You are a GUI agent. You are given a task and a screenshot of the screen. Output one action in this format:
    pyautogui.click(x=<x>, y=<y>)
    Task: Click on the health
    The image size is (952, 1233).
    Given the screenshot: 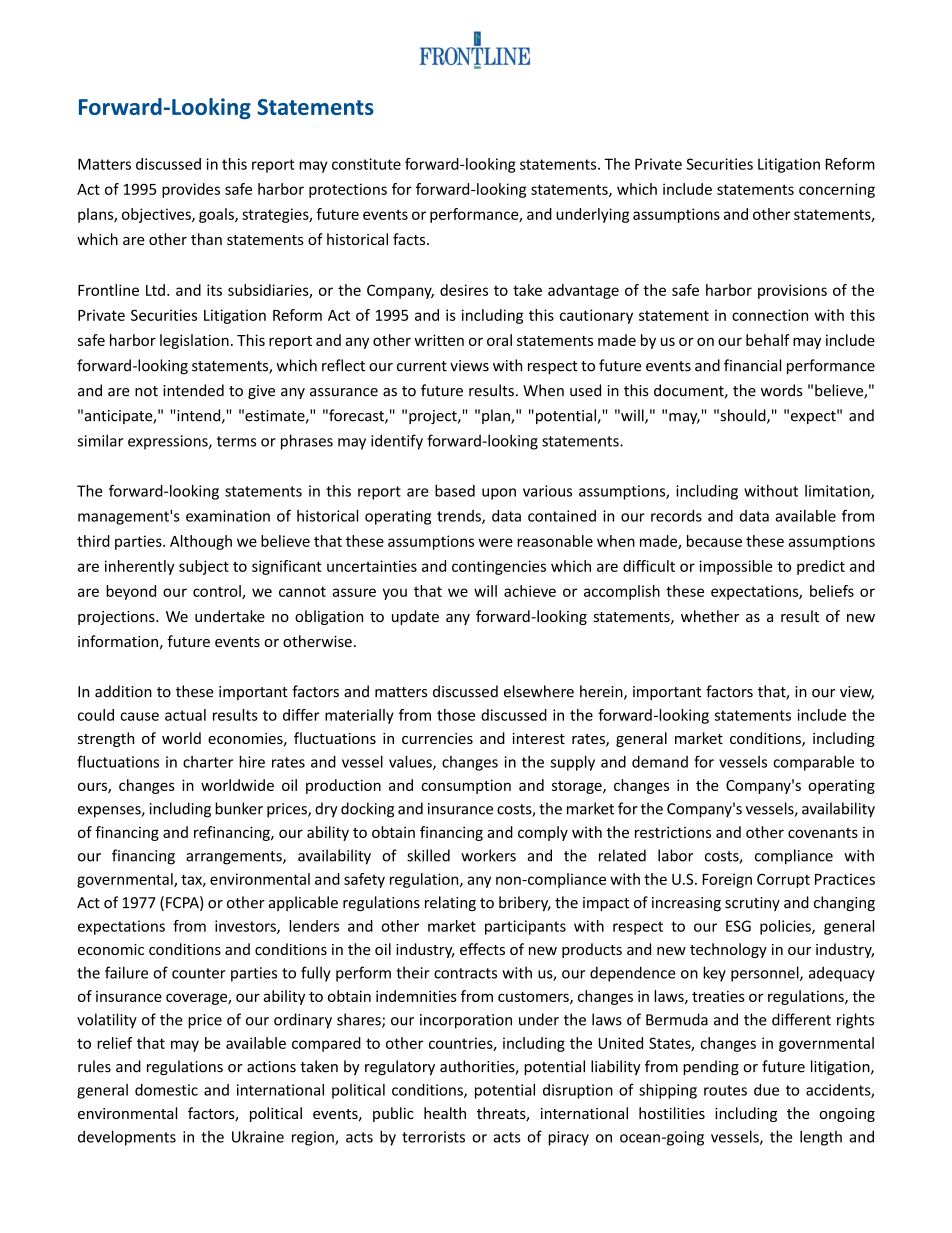 What is the action you would take?
    pyautogui.click(x=445, y=1113)
